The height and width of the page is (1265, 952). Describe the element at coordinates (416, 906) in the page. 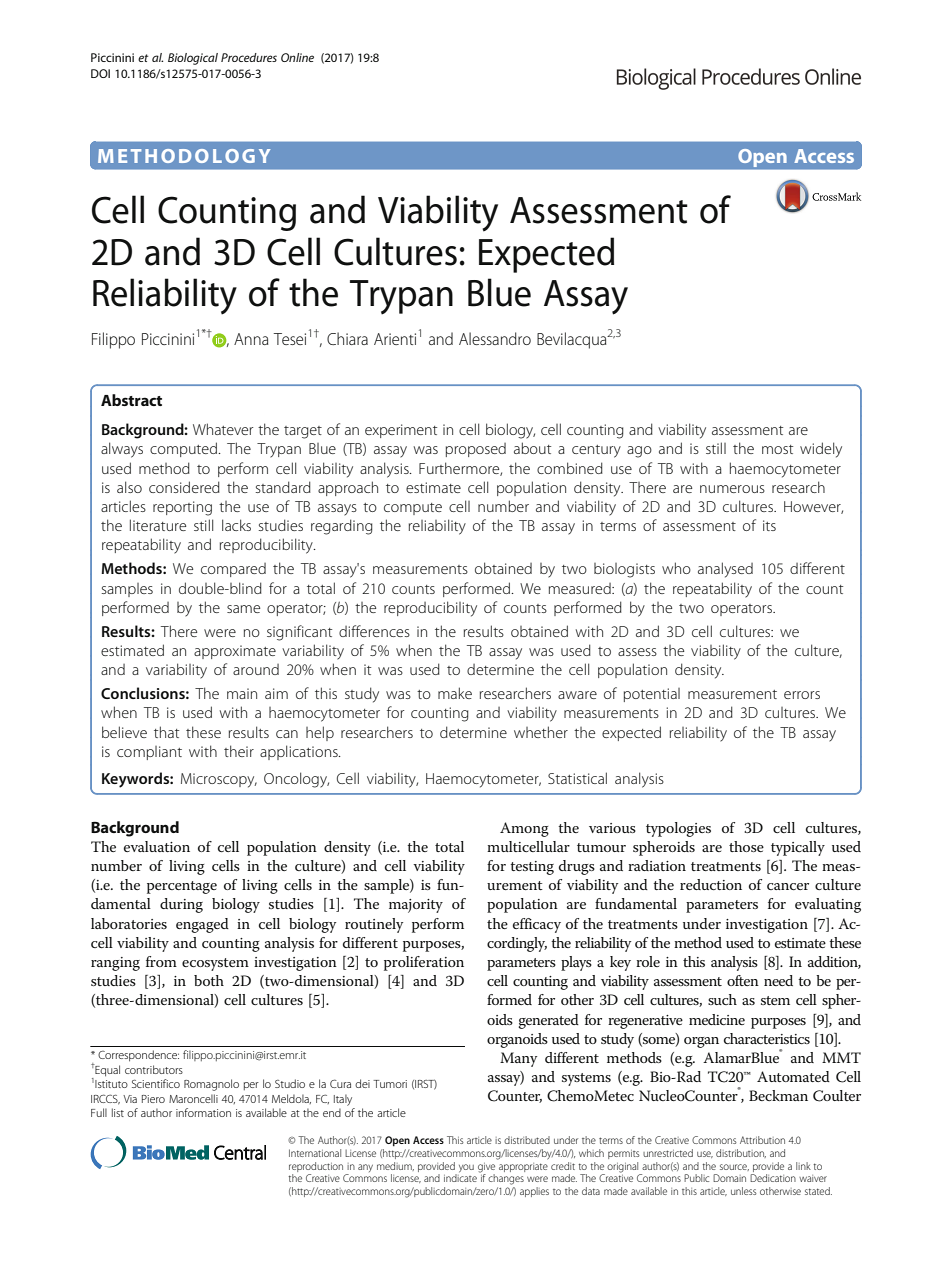

I see `majority` at that location.
